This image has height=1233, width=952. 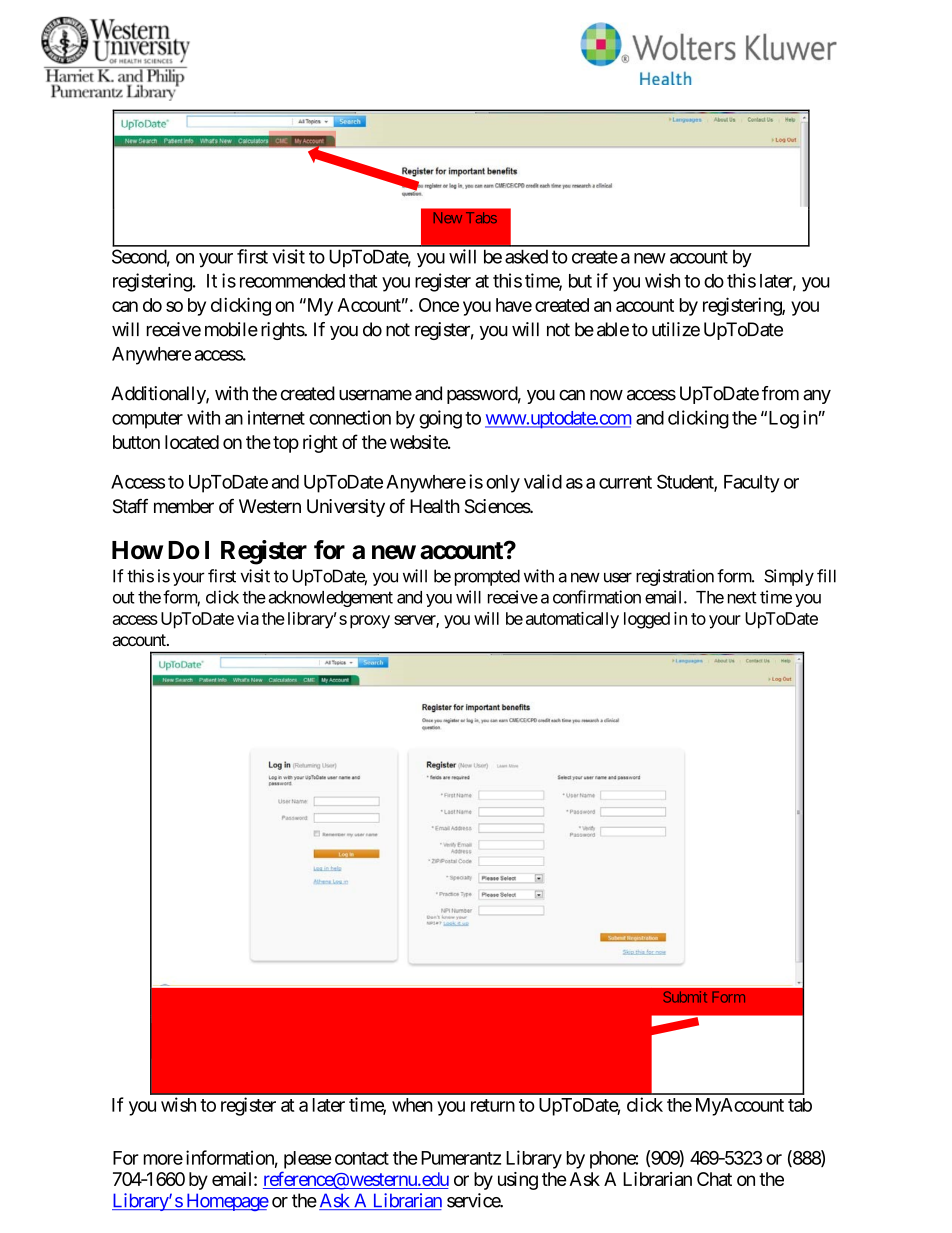 What do you see at coordinates (714, 1179) in the image?
I see `Chat` at bounding box center [714, 1179].
